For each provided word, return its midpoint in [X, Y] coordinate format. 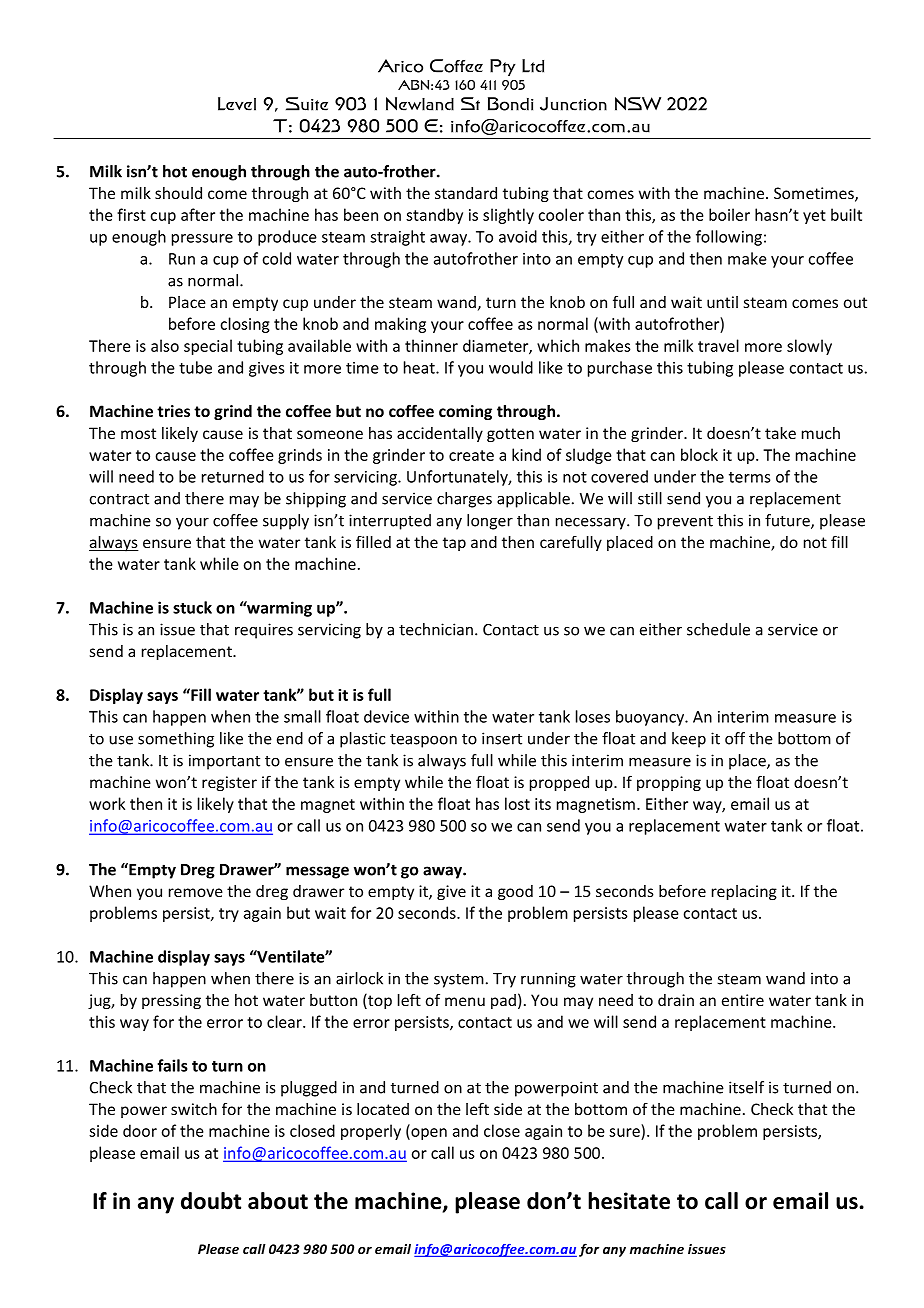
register [229, 783]
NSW [638, 104]
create [471, 455]
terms [749, 477]
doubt [211, 1201]
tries [173, 411]
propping [669, 783]
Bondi [510, 104]
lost [517, 803]
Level [237, 104]
